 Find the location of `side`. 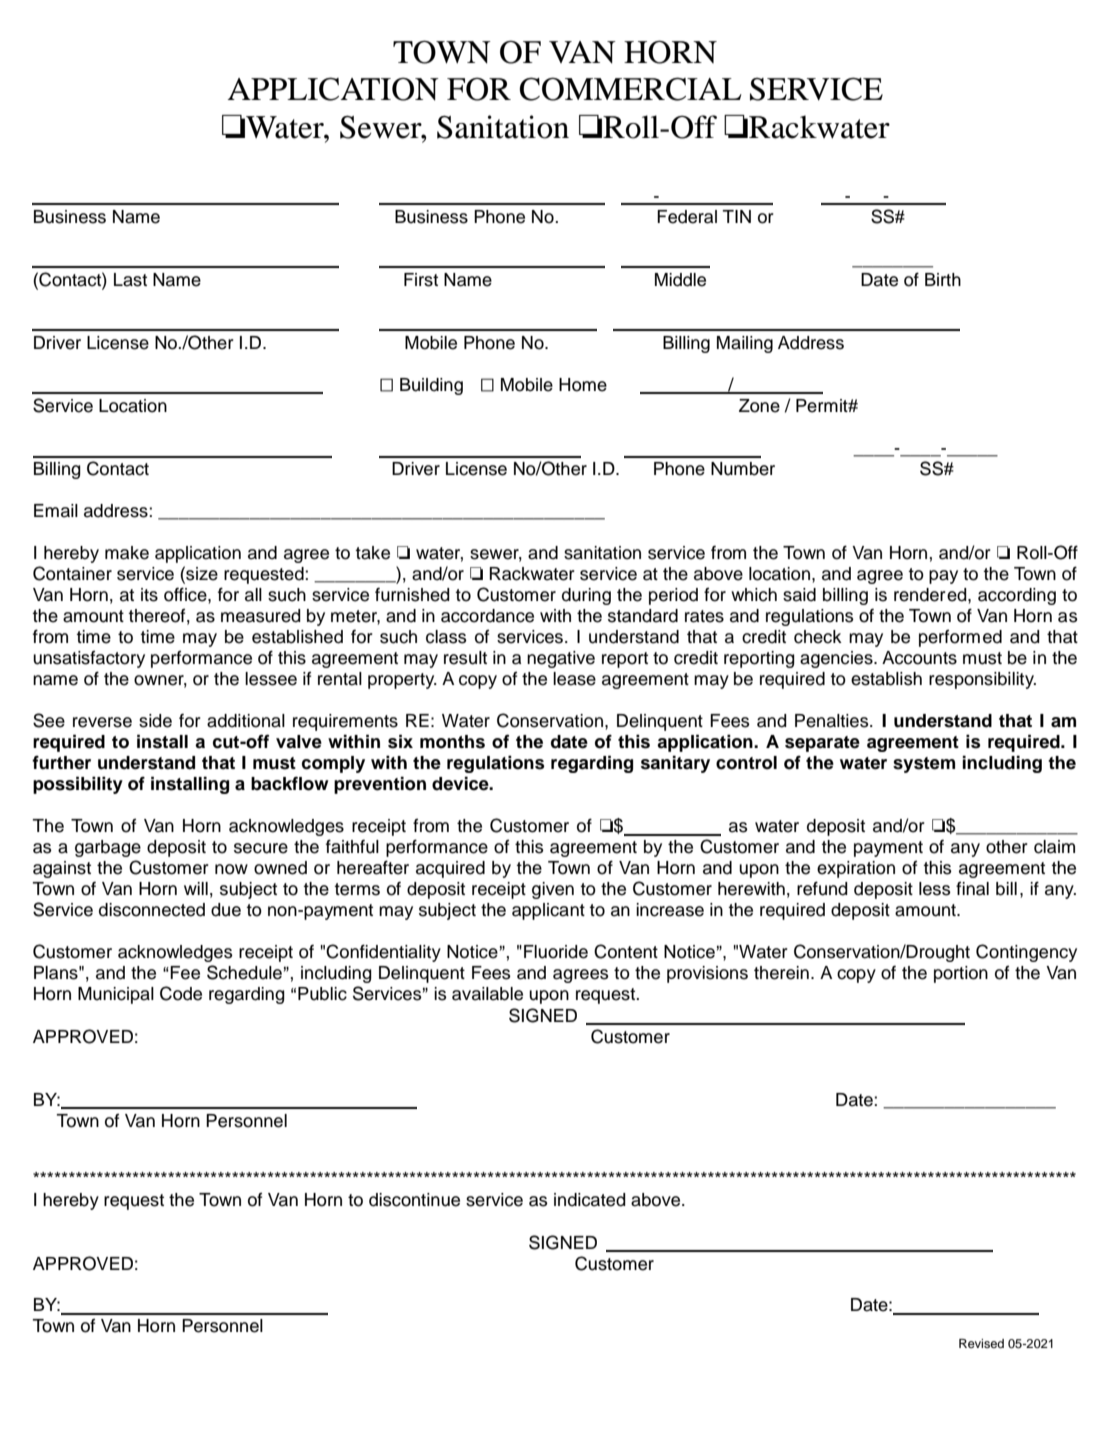

side is located at coordinates (155, 721).
